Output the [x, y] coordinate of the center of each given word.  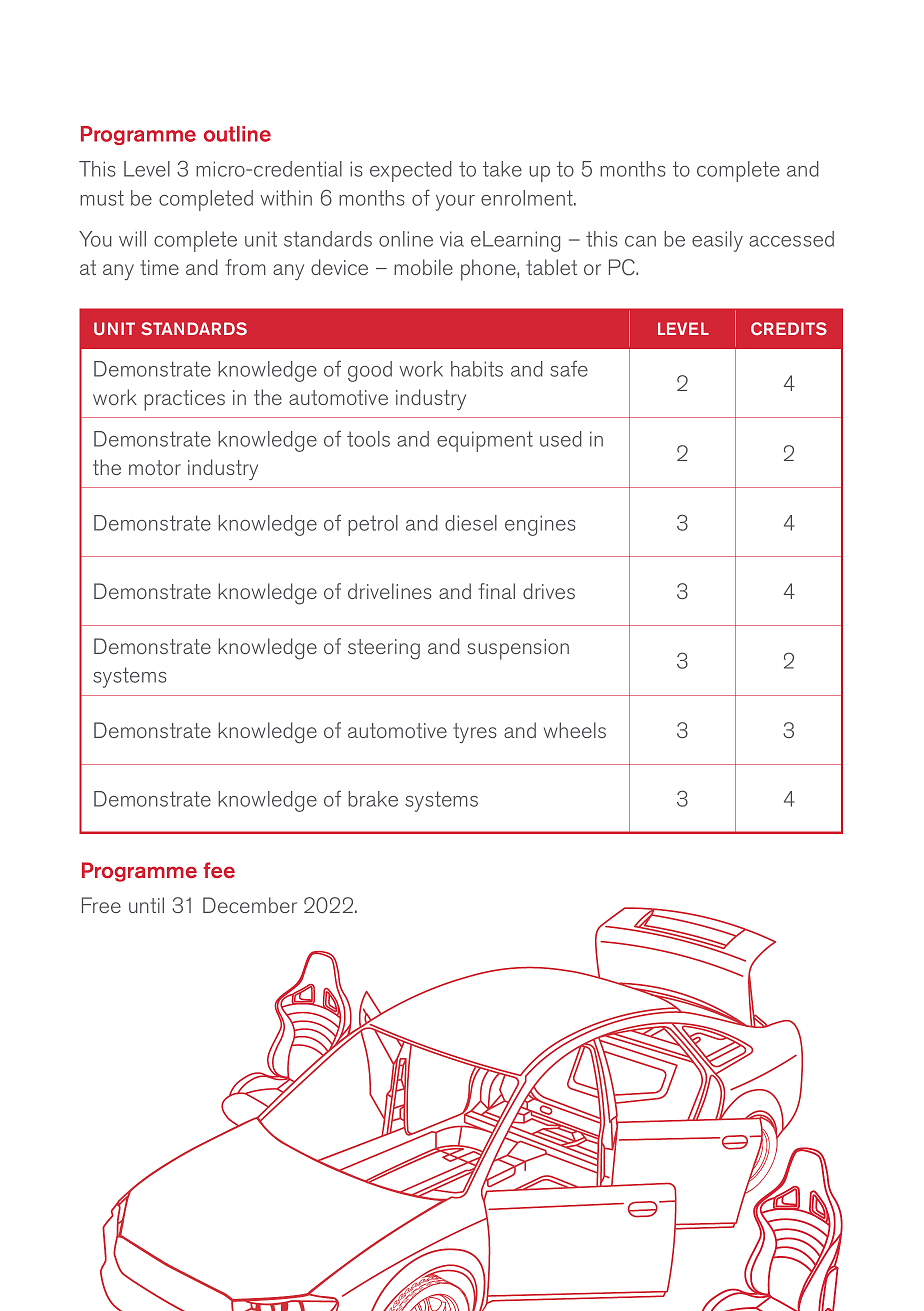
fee [219, 870]
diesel [471, 523]
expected [411, 171]
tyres [475, 733]
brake [373, 799]
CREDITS [789, 328]
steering [384, 649]
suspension [518, 649]
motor [155, 467]
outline [237, 134]
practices [184, 400]
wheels [575, 730]
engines [540, 525]
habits [477, 369]
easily [717, 241]
